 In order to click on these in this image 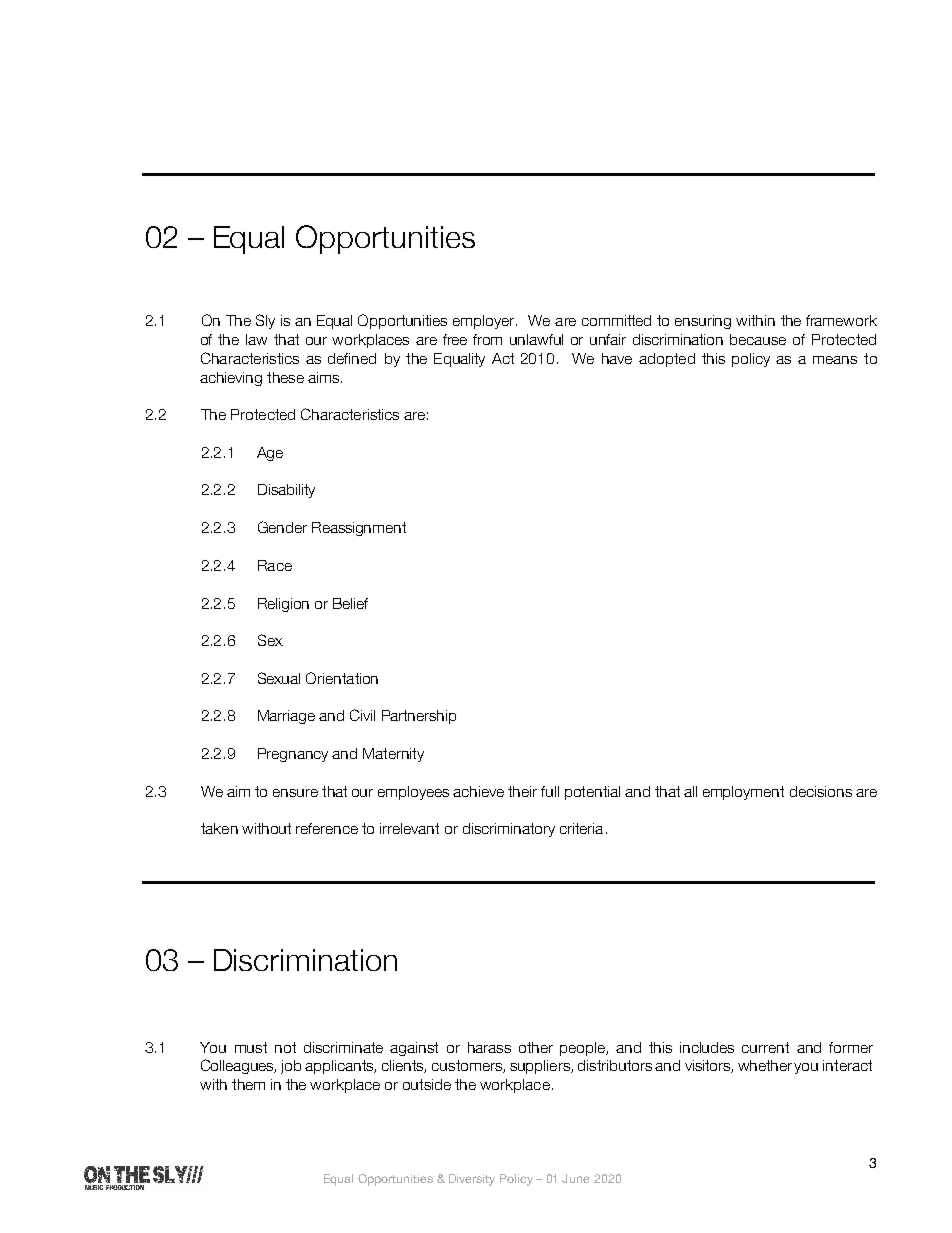, I will do `click(285, 377)`.
